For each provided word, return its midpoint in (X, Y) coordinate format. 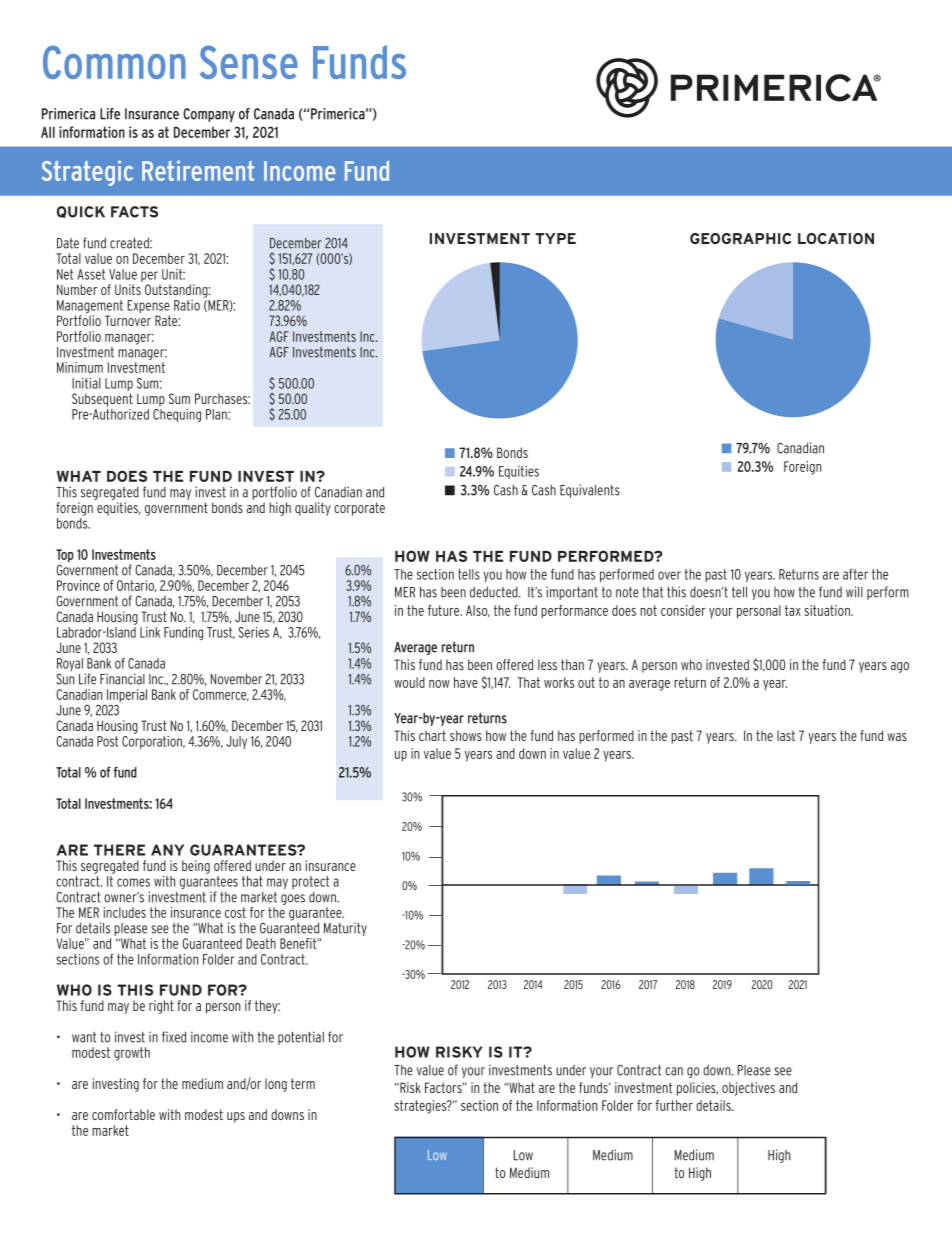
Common (114, 62)
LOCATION (836, 238)
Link (150, 632)
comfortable (123, 1114)
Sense (249, 62)
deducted (495, 592)
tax (793, 610)
